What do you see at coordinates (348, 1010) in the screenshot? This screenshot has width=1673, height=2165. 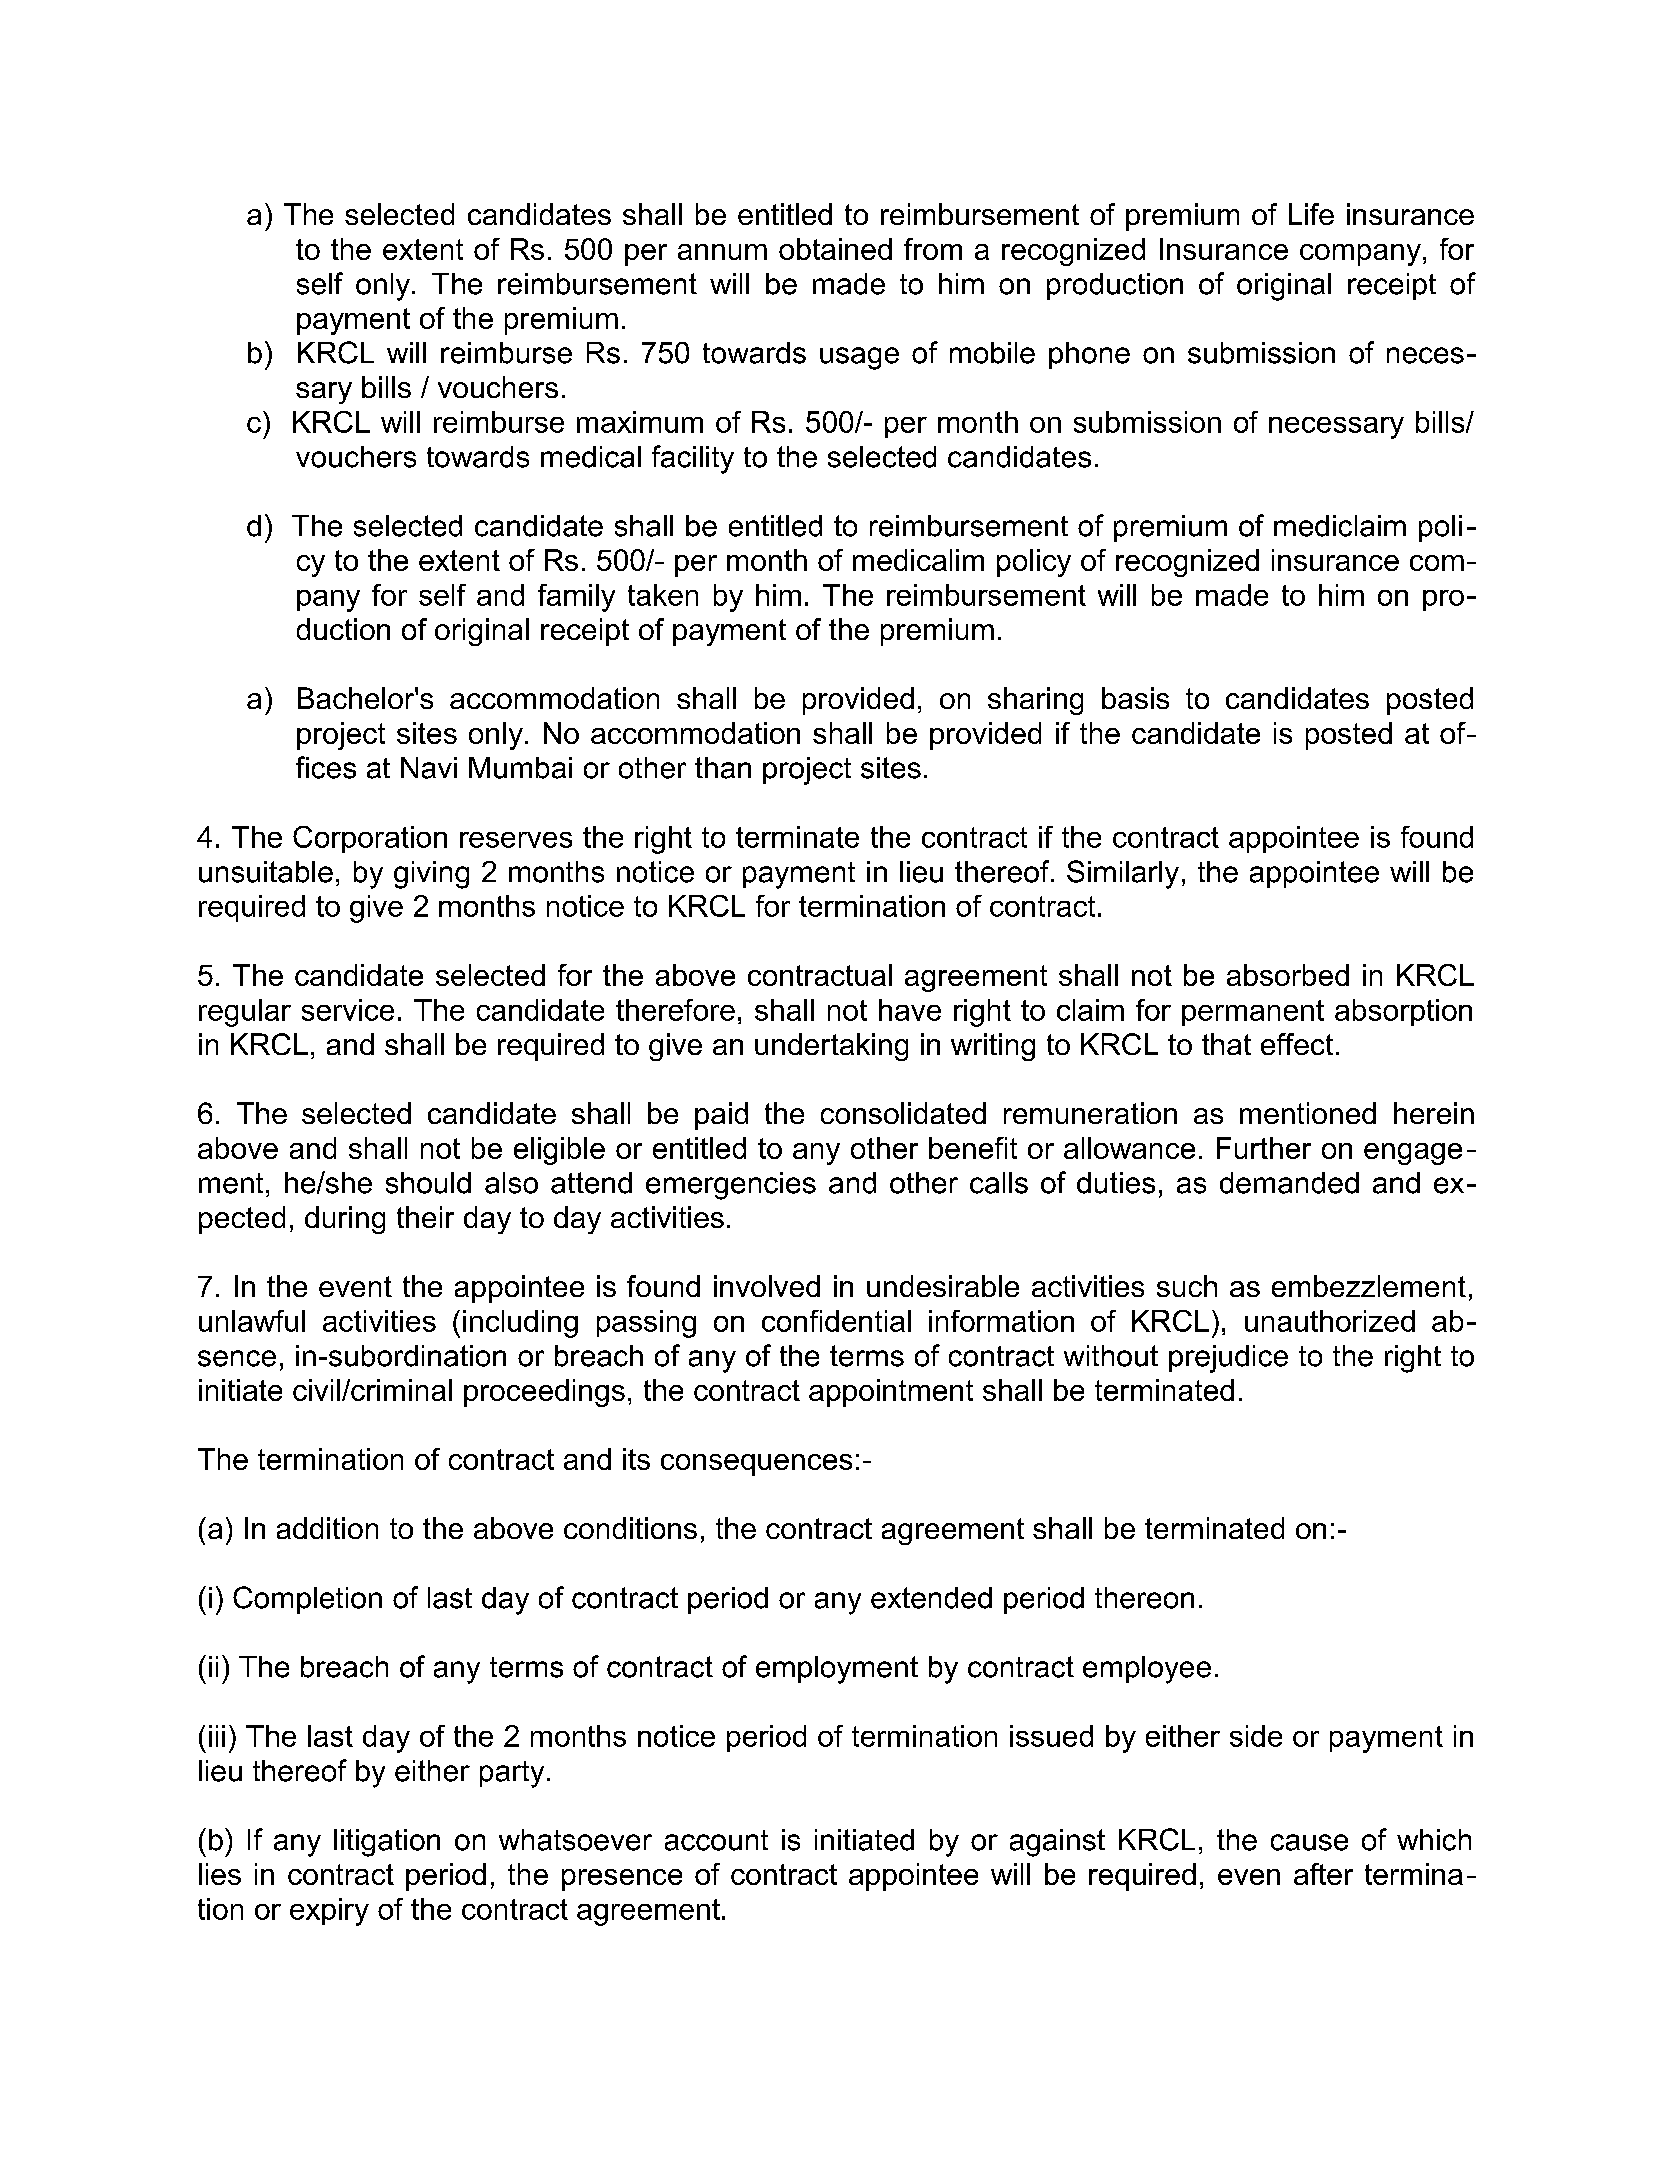 I see `service` at bounding box center [348, 1010].
